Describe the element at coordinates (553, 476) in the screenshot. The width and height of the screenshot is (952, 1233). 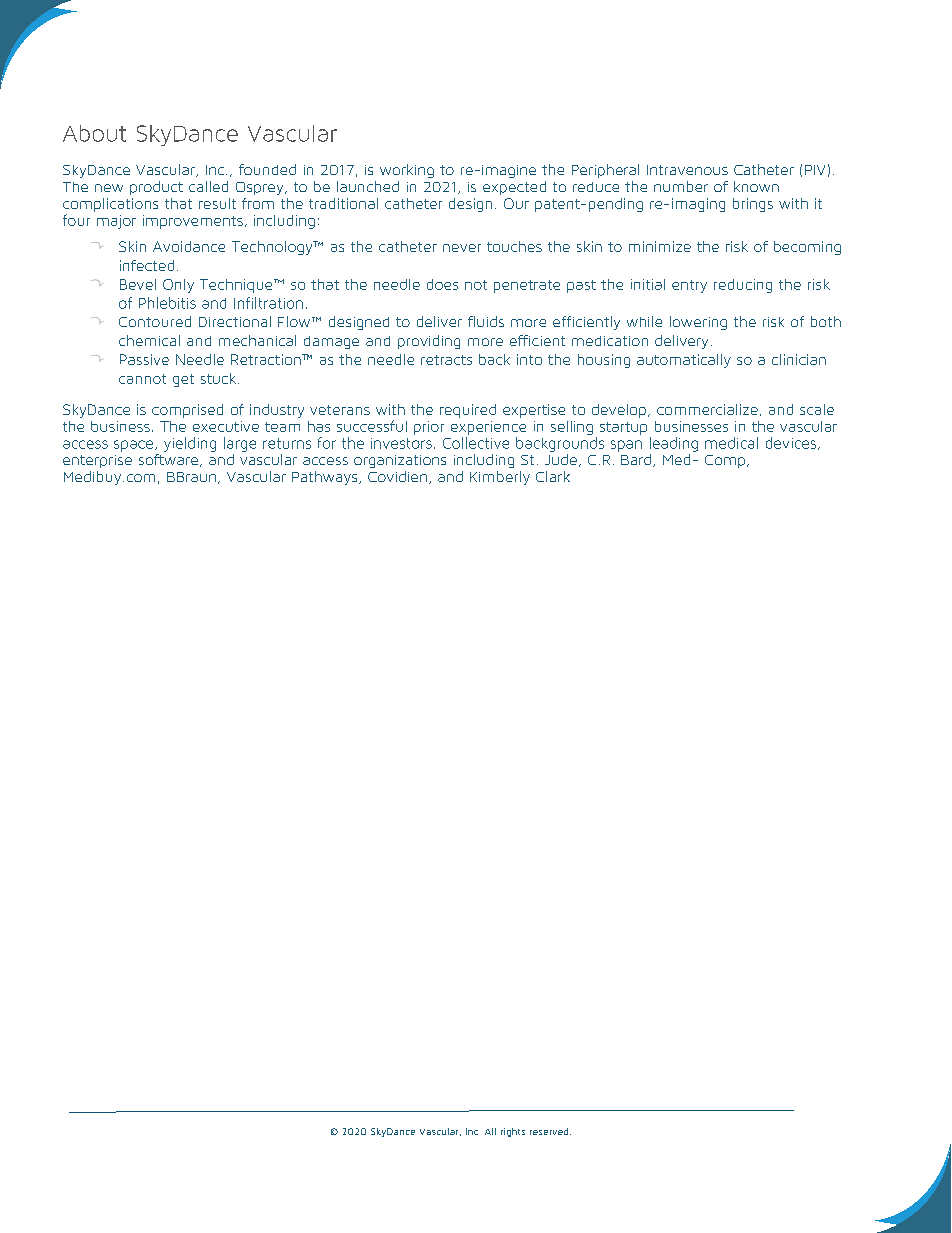
I see `Clark` at that location.
